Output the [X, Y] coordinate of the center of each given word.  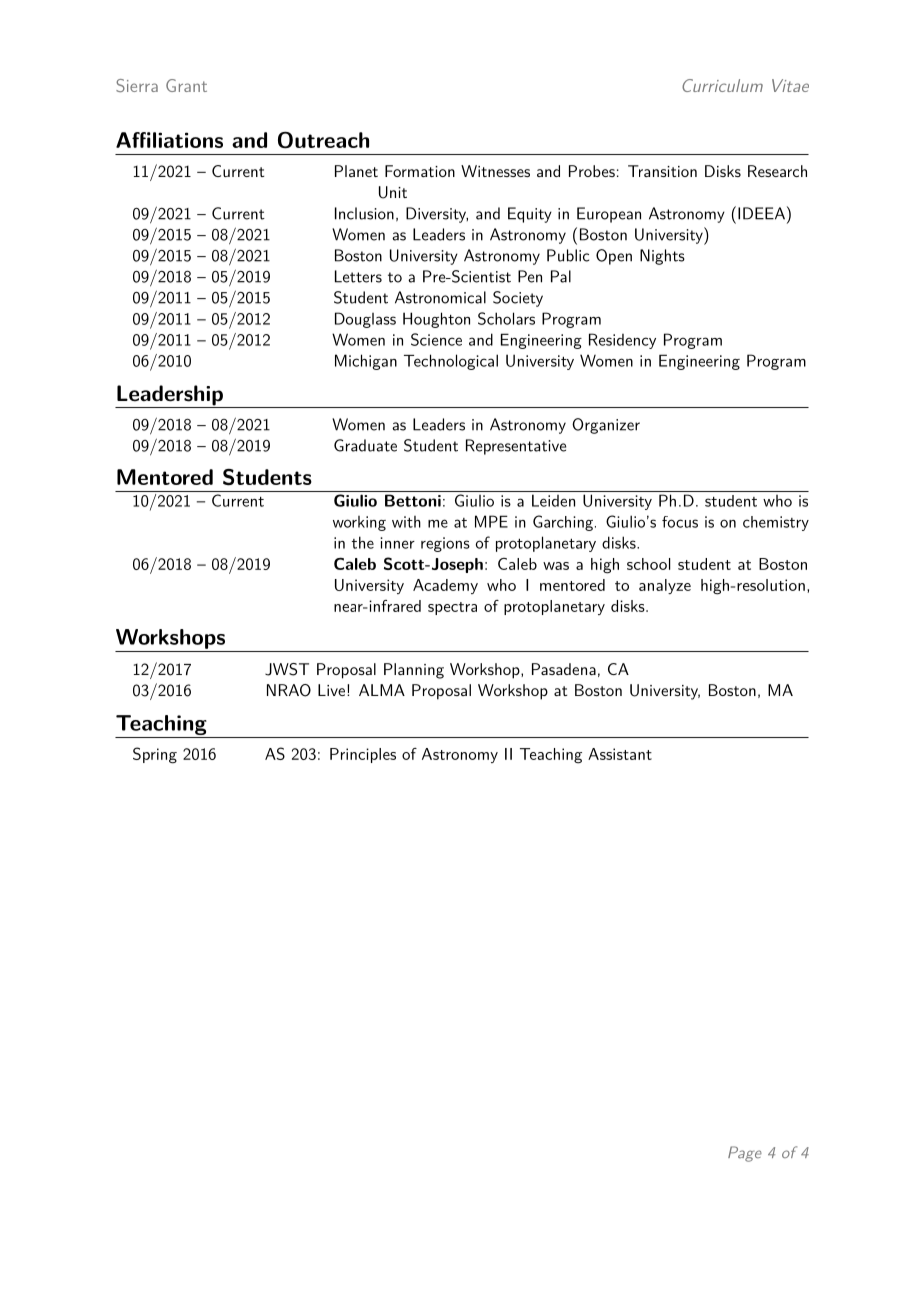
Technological [451, 362]
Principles [363, 755]
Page [745, 1154]
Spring [155, 755]
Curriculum [722, 85]
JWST [287, 669]
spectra [452, 608]
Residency [622, 341]
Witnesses [495, 171]
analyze [665, 586]
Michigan [366, 362]
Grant [186, 85]
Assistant [620, 754]
